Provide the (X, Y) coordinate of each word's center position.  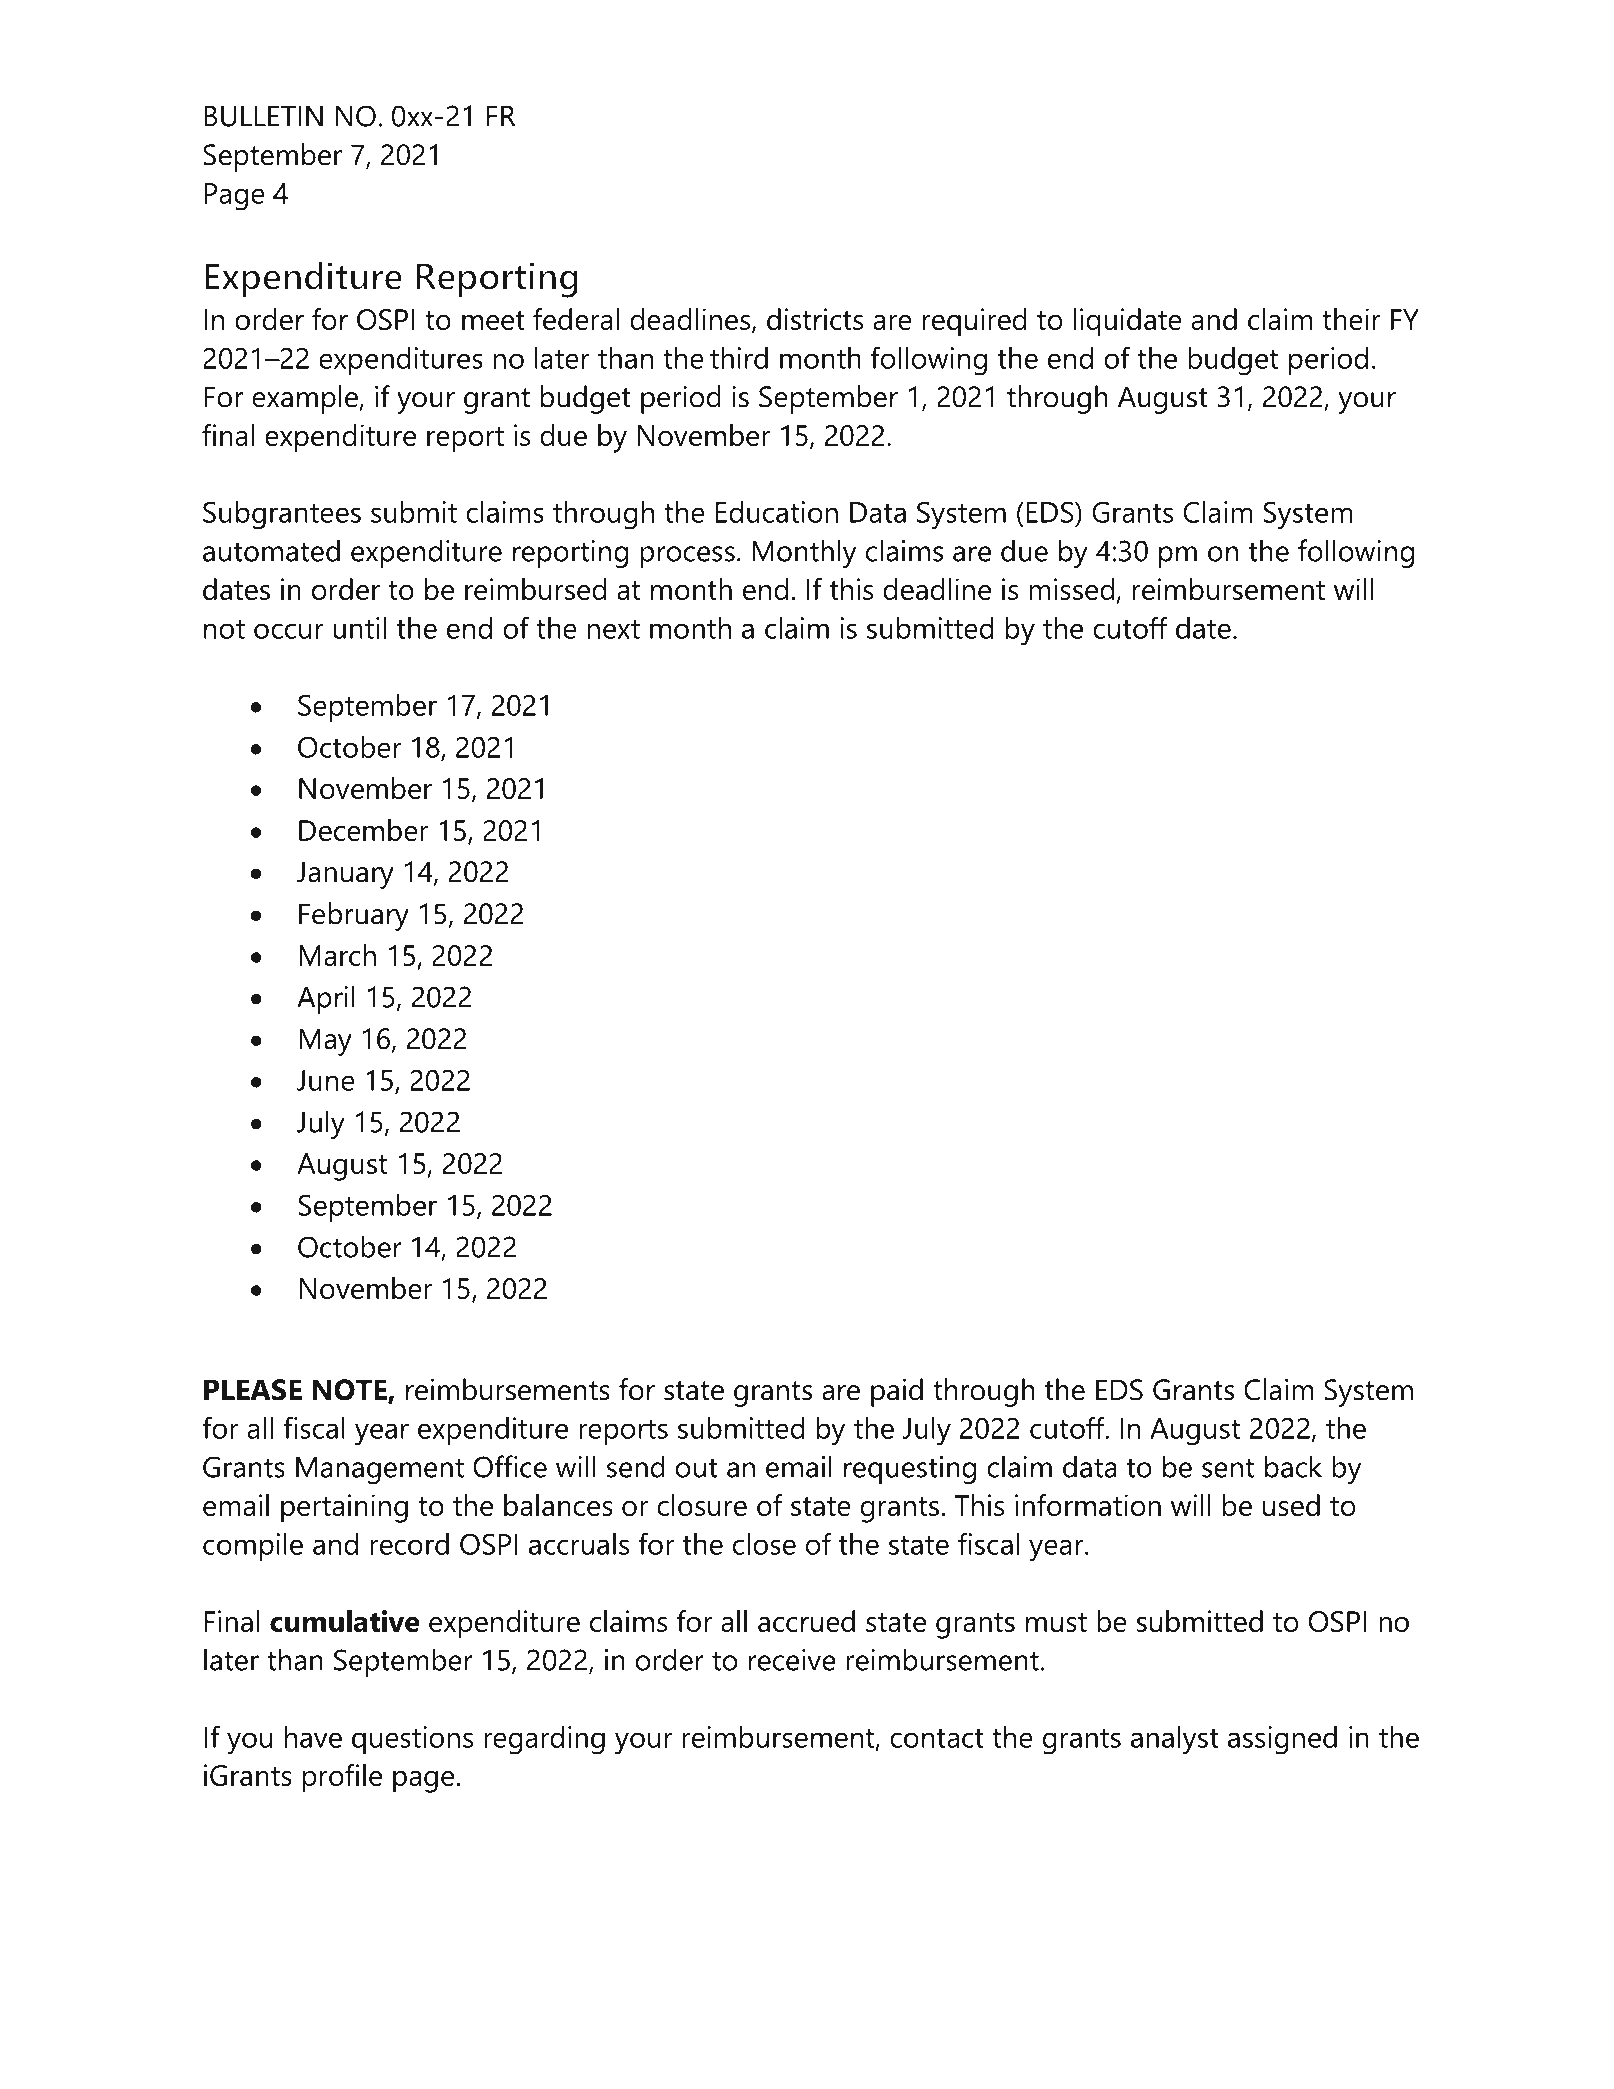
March (337, 955)
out (697, 1468)
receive (792, 1660)
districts (815, 319)
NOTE (350, 1391)
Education (777, 512)
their (1351, 319)
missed (1071, 589)
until (359, 628)
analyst (1175, 1740)
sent (1228, 1468)
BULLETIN (263, 116)
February (354, 916)
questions (412, 1740)
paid (897, 1392)
